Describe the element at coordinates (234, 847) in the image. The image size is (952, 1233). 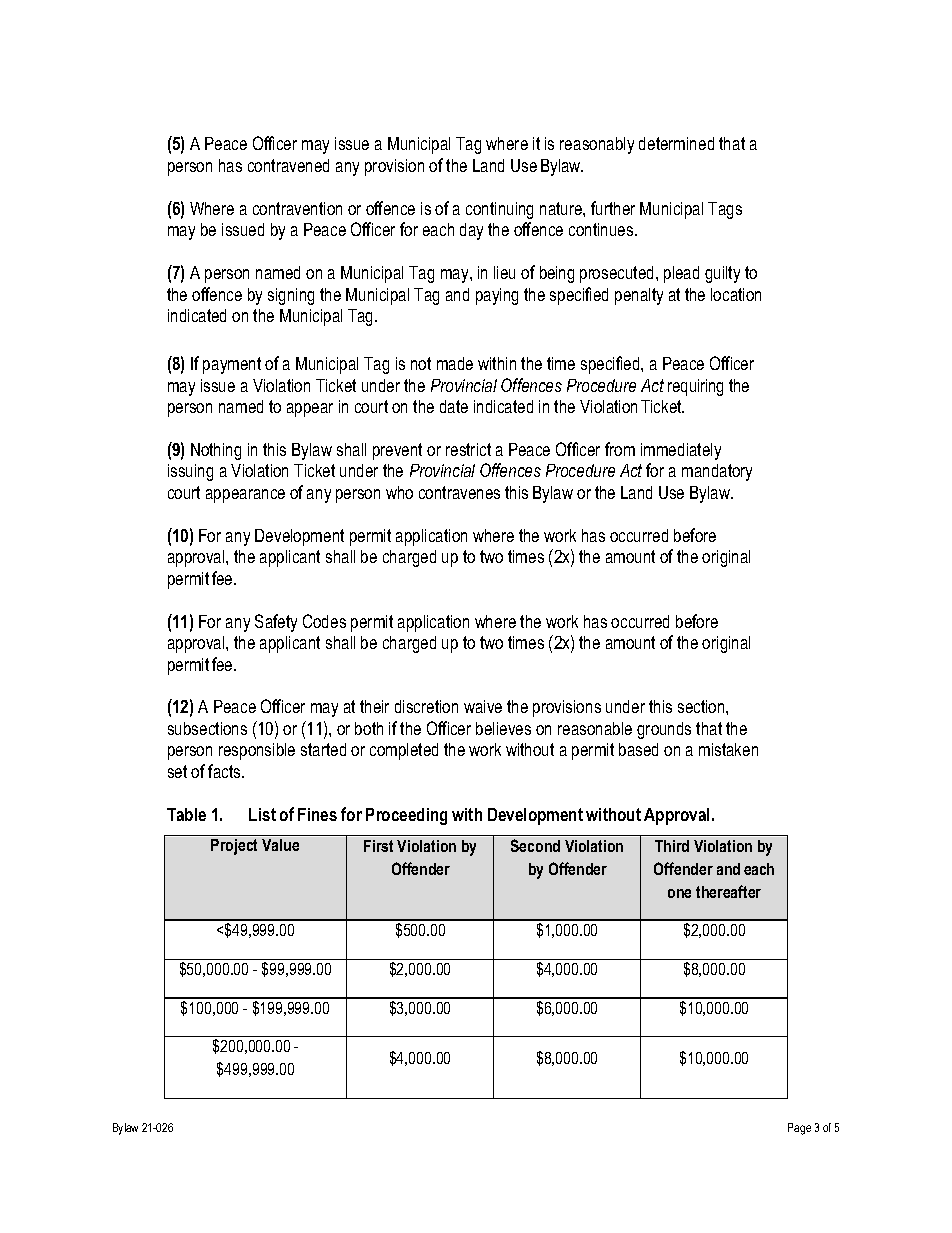
I see `Project` at that location.
